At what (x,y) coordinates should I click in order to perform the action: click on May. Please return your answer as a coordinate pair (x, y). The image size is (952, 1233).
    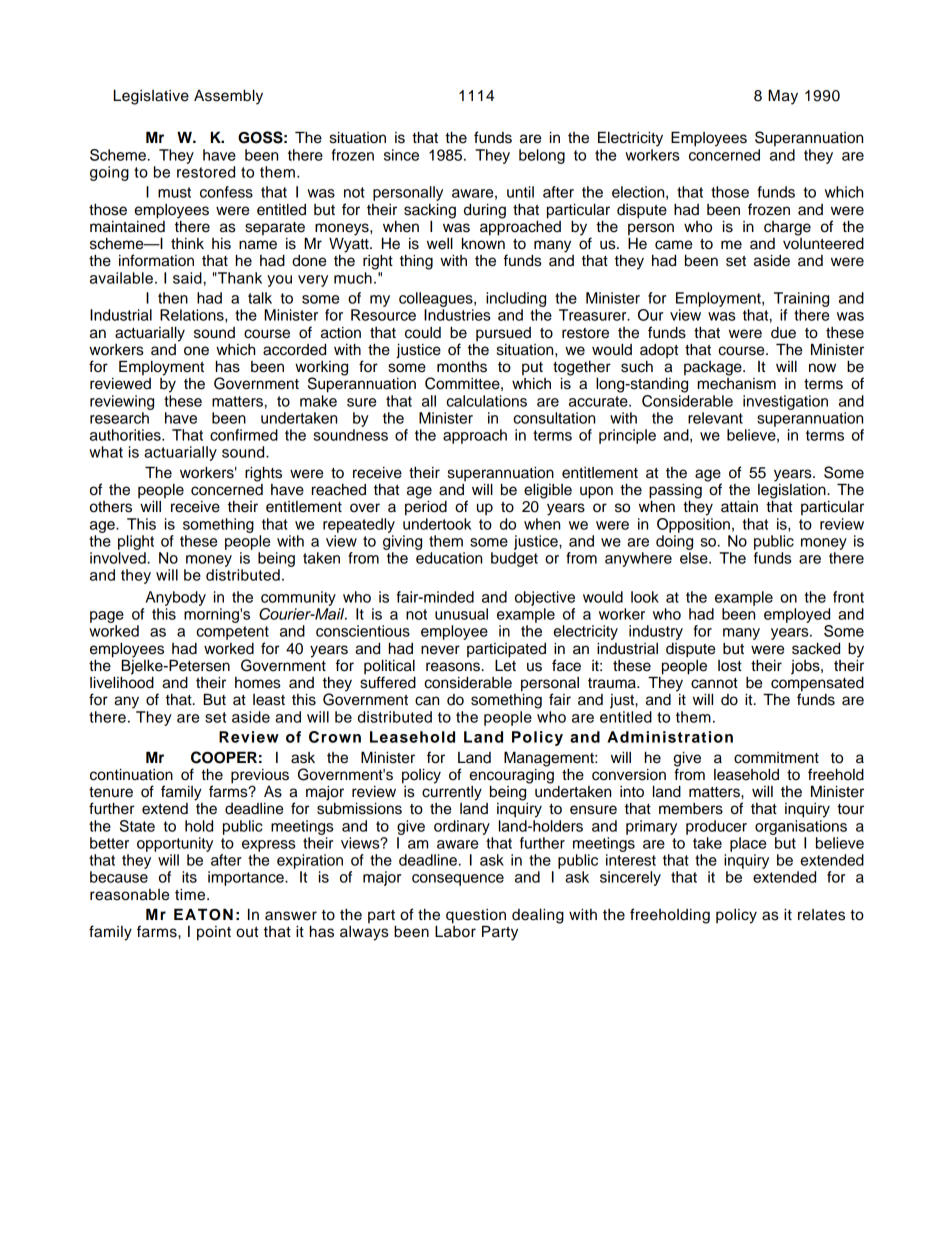
    Looking at the image, I should click on (783, 97).
